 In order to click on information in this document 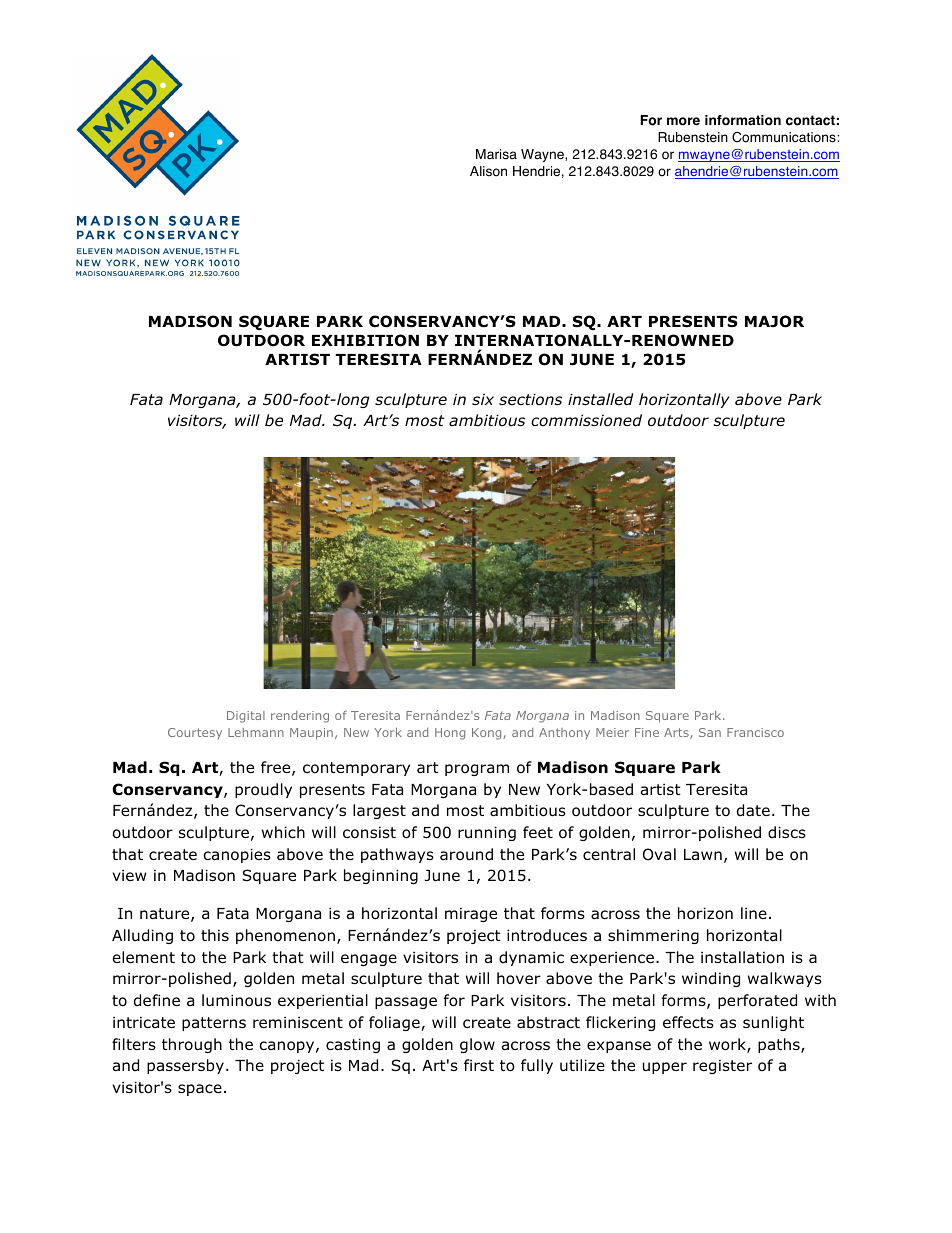, I will do `click(743, 120)`.
